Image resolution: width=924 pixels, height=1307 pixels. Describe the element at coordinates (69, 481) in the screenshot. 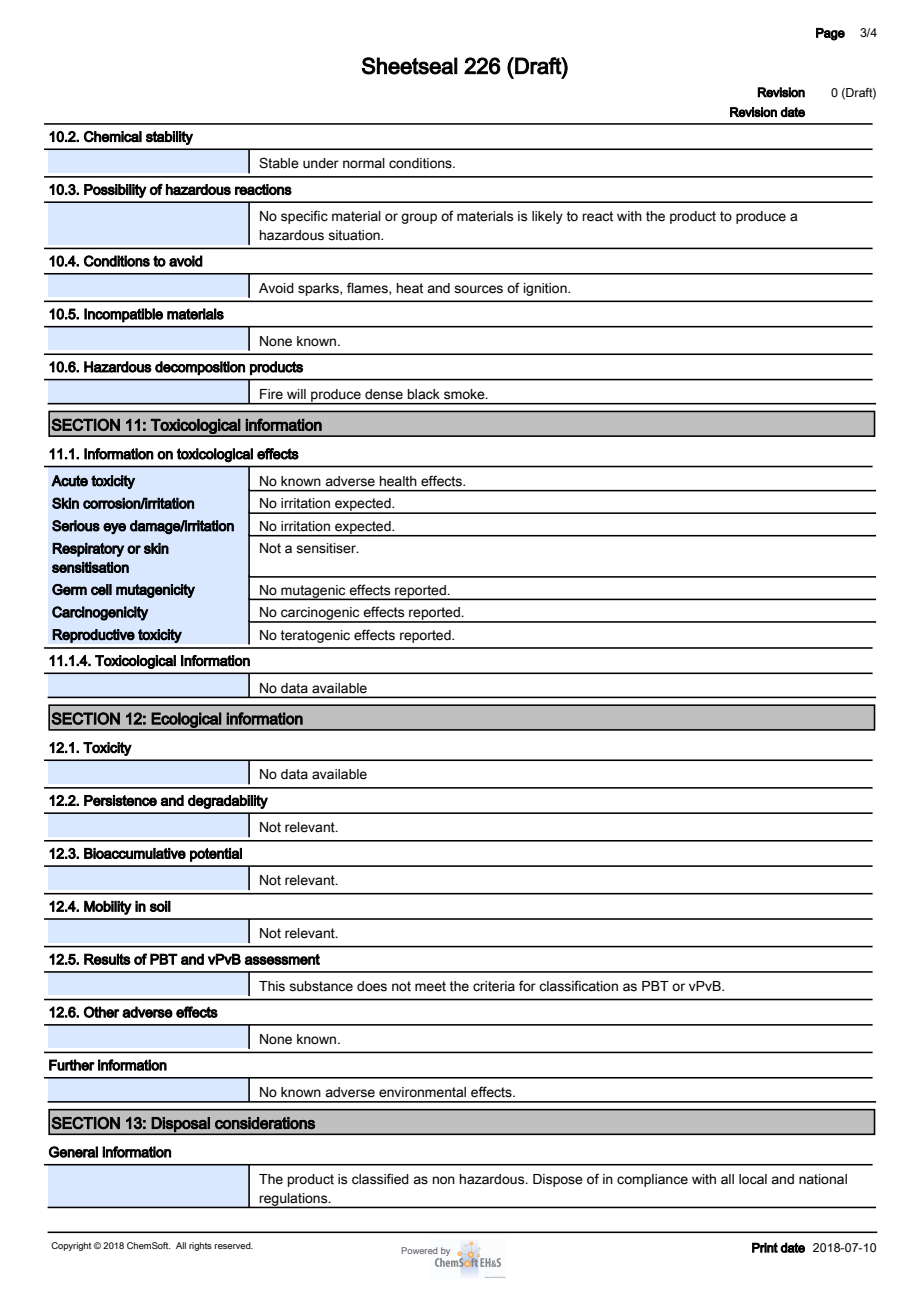

I see `Acute` at that location.
